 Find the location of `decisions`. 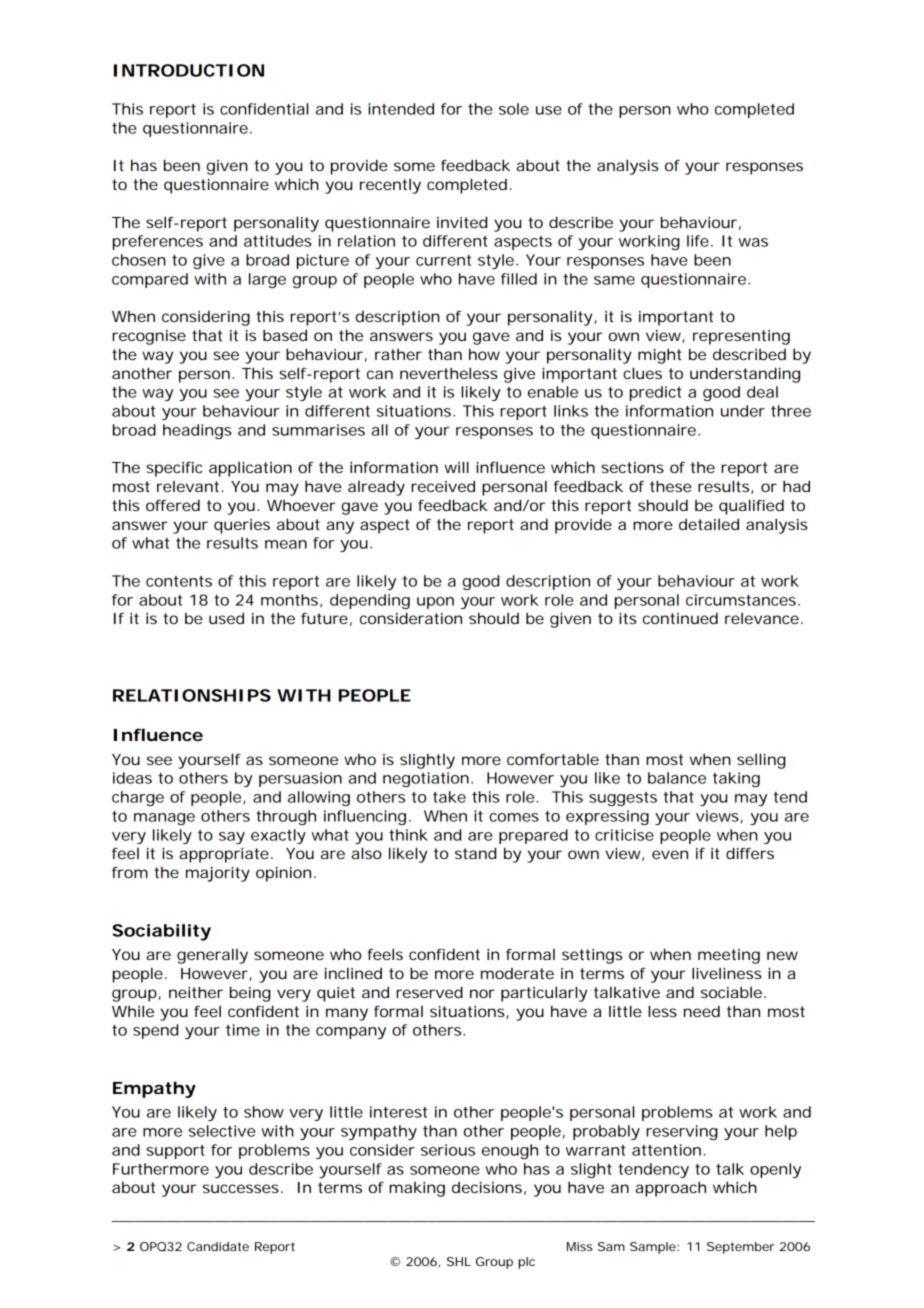

decisions is located at coordinates (487, 1187).
